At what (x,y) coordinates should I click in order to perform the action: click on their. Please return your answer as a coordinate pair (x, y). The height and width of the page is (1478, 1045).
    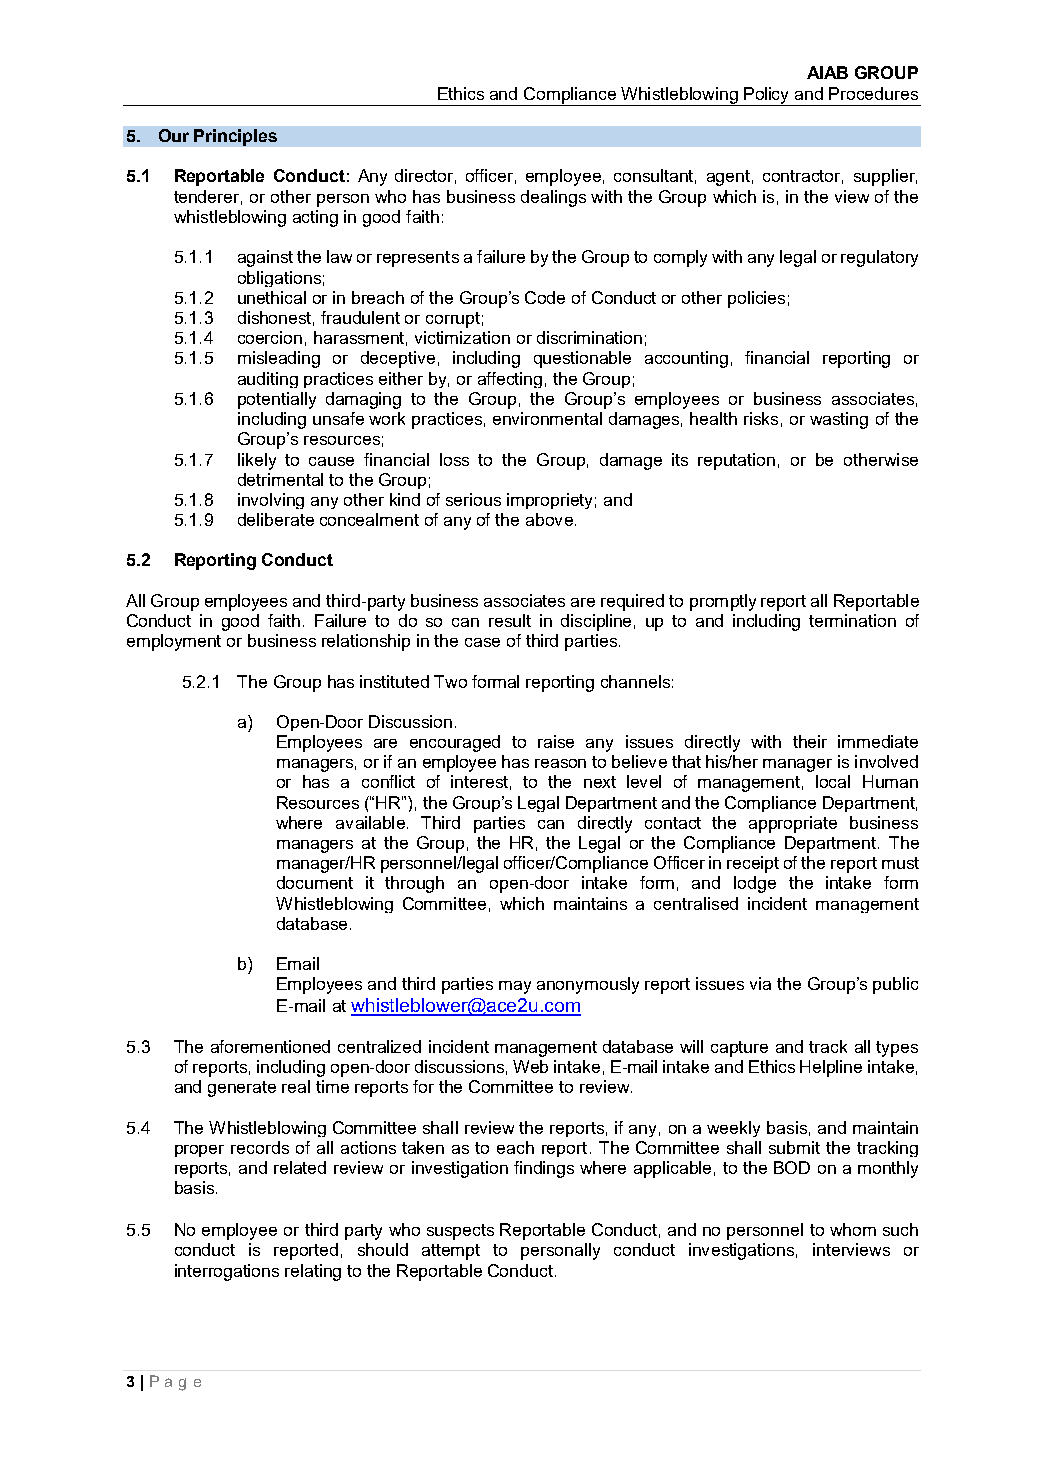
    Looking at the image, I should click on (810, 741).
